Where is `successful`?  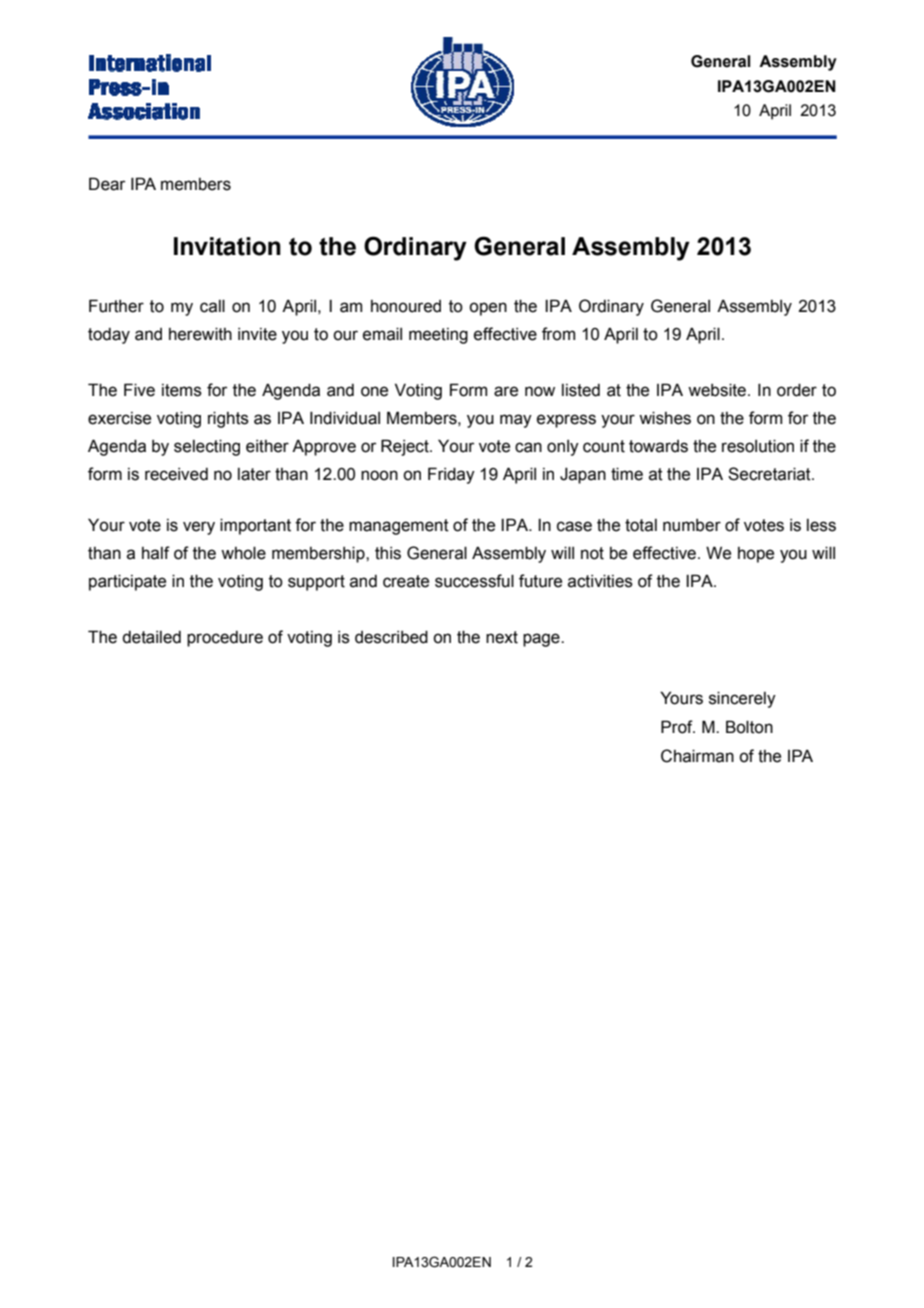 successful is located at coordinates (474, 581).
